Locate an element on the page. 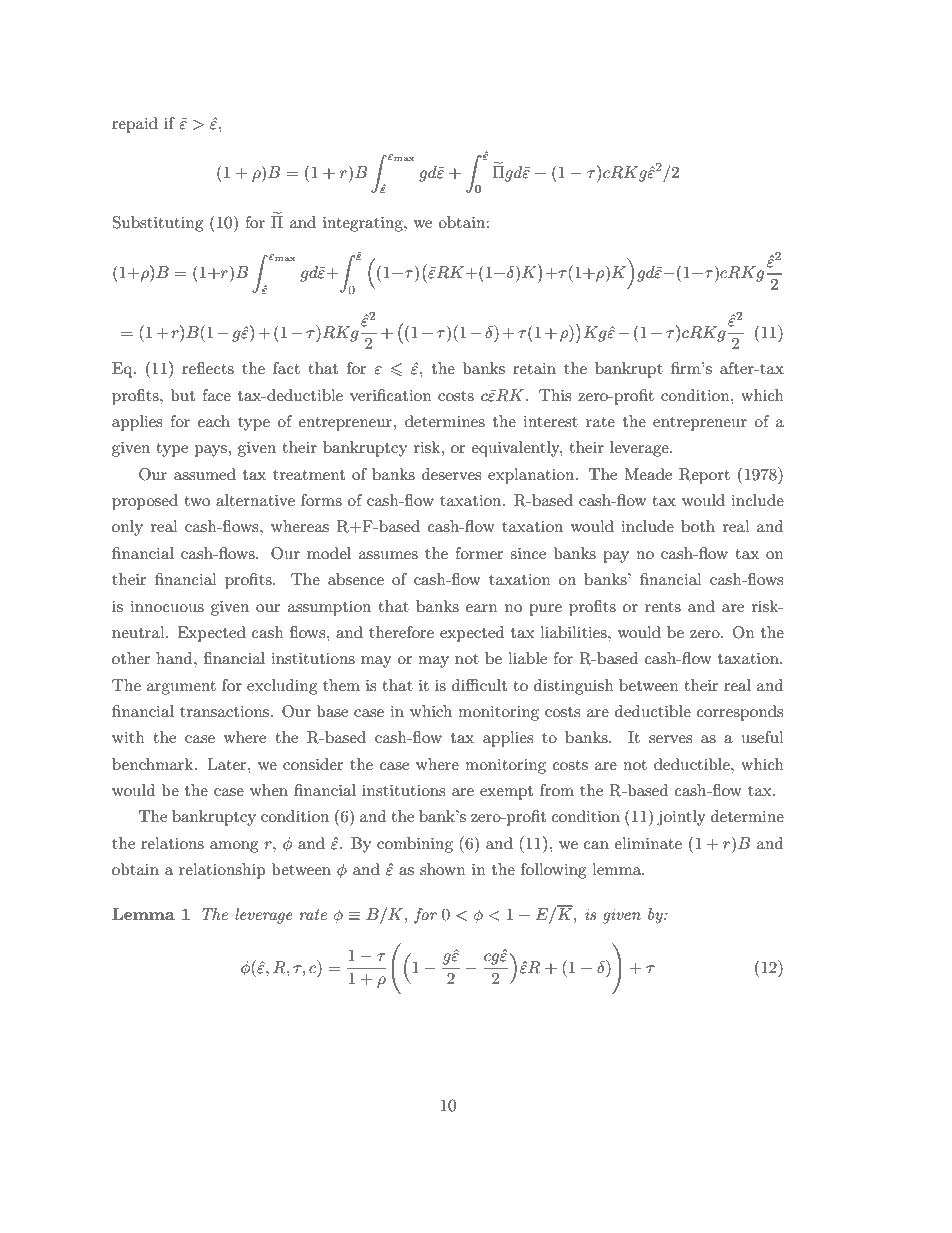 Image resolution: width=952 pixels, height=1233 pixels. difficult is located at coordinates (479, 685).
